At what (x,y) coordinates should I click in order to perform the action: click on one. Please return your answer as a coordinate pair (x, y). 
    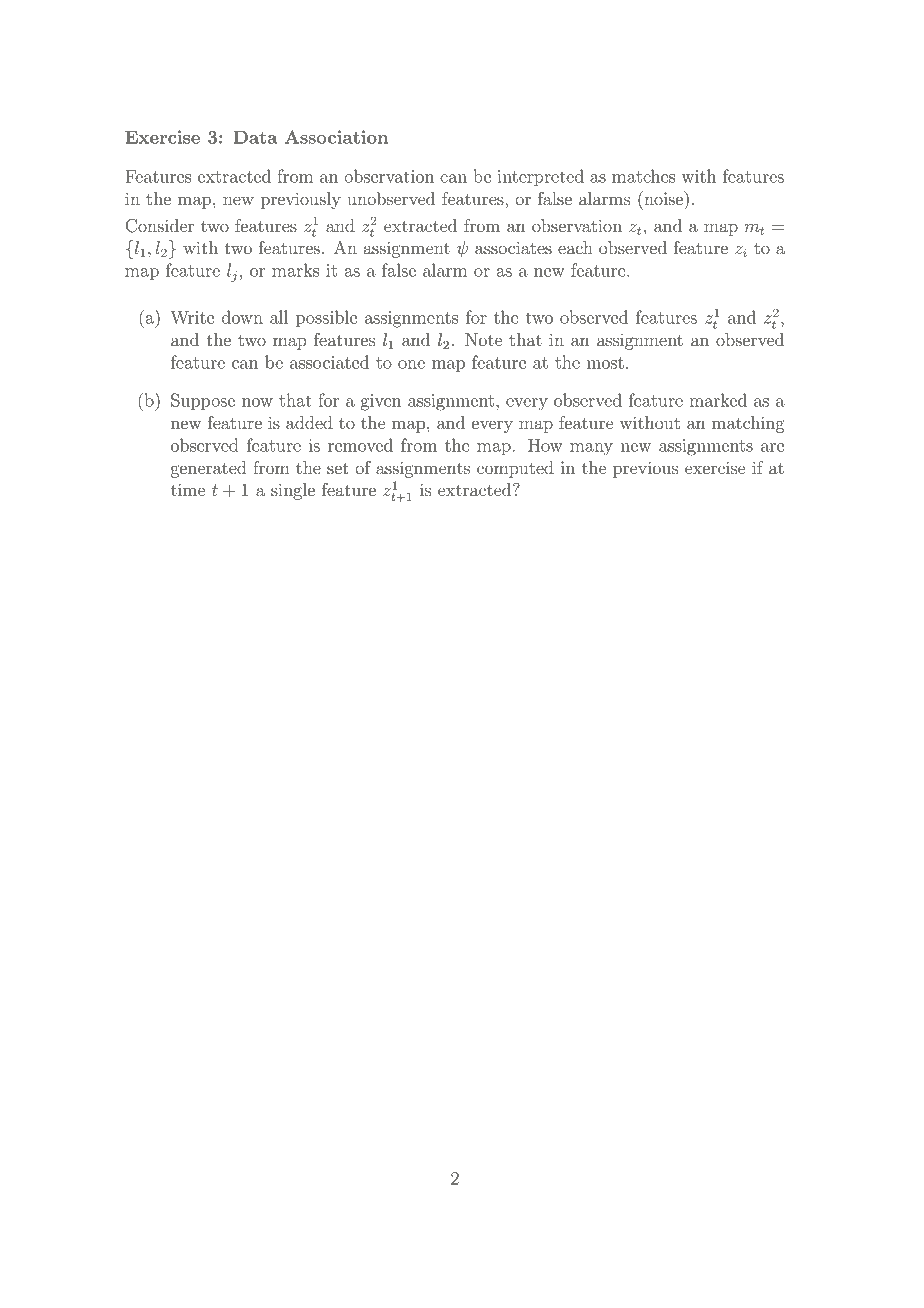
    Looking at the image, I should click on (411, 364).
